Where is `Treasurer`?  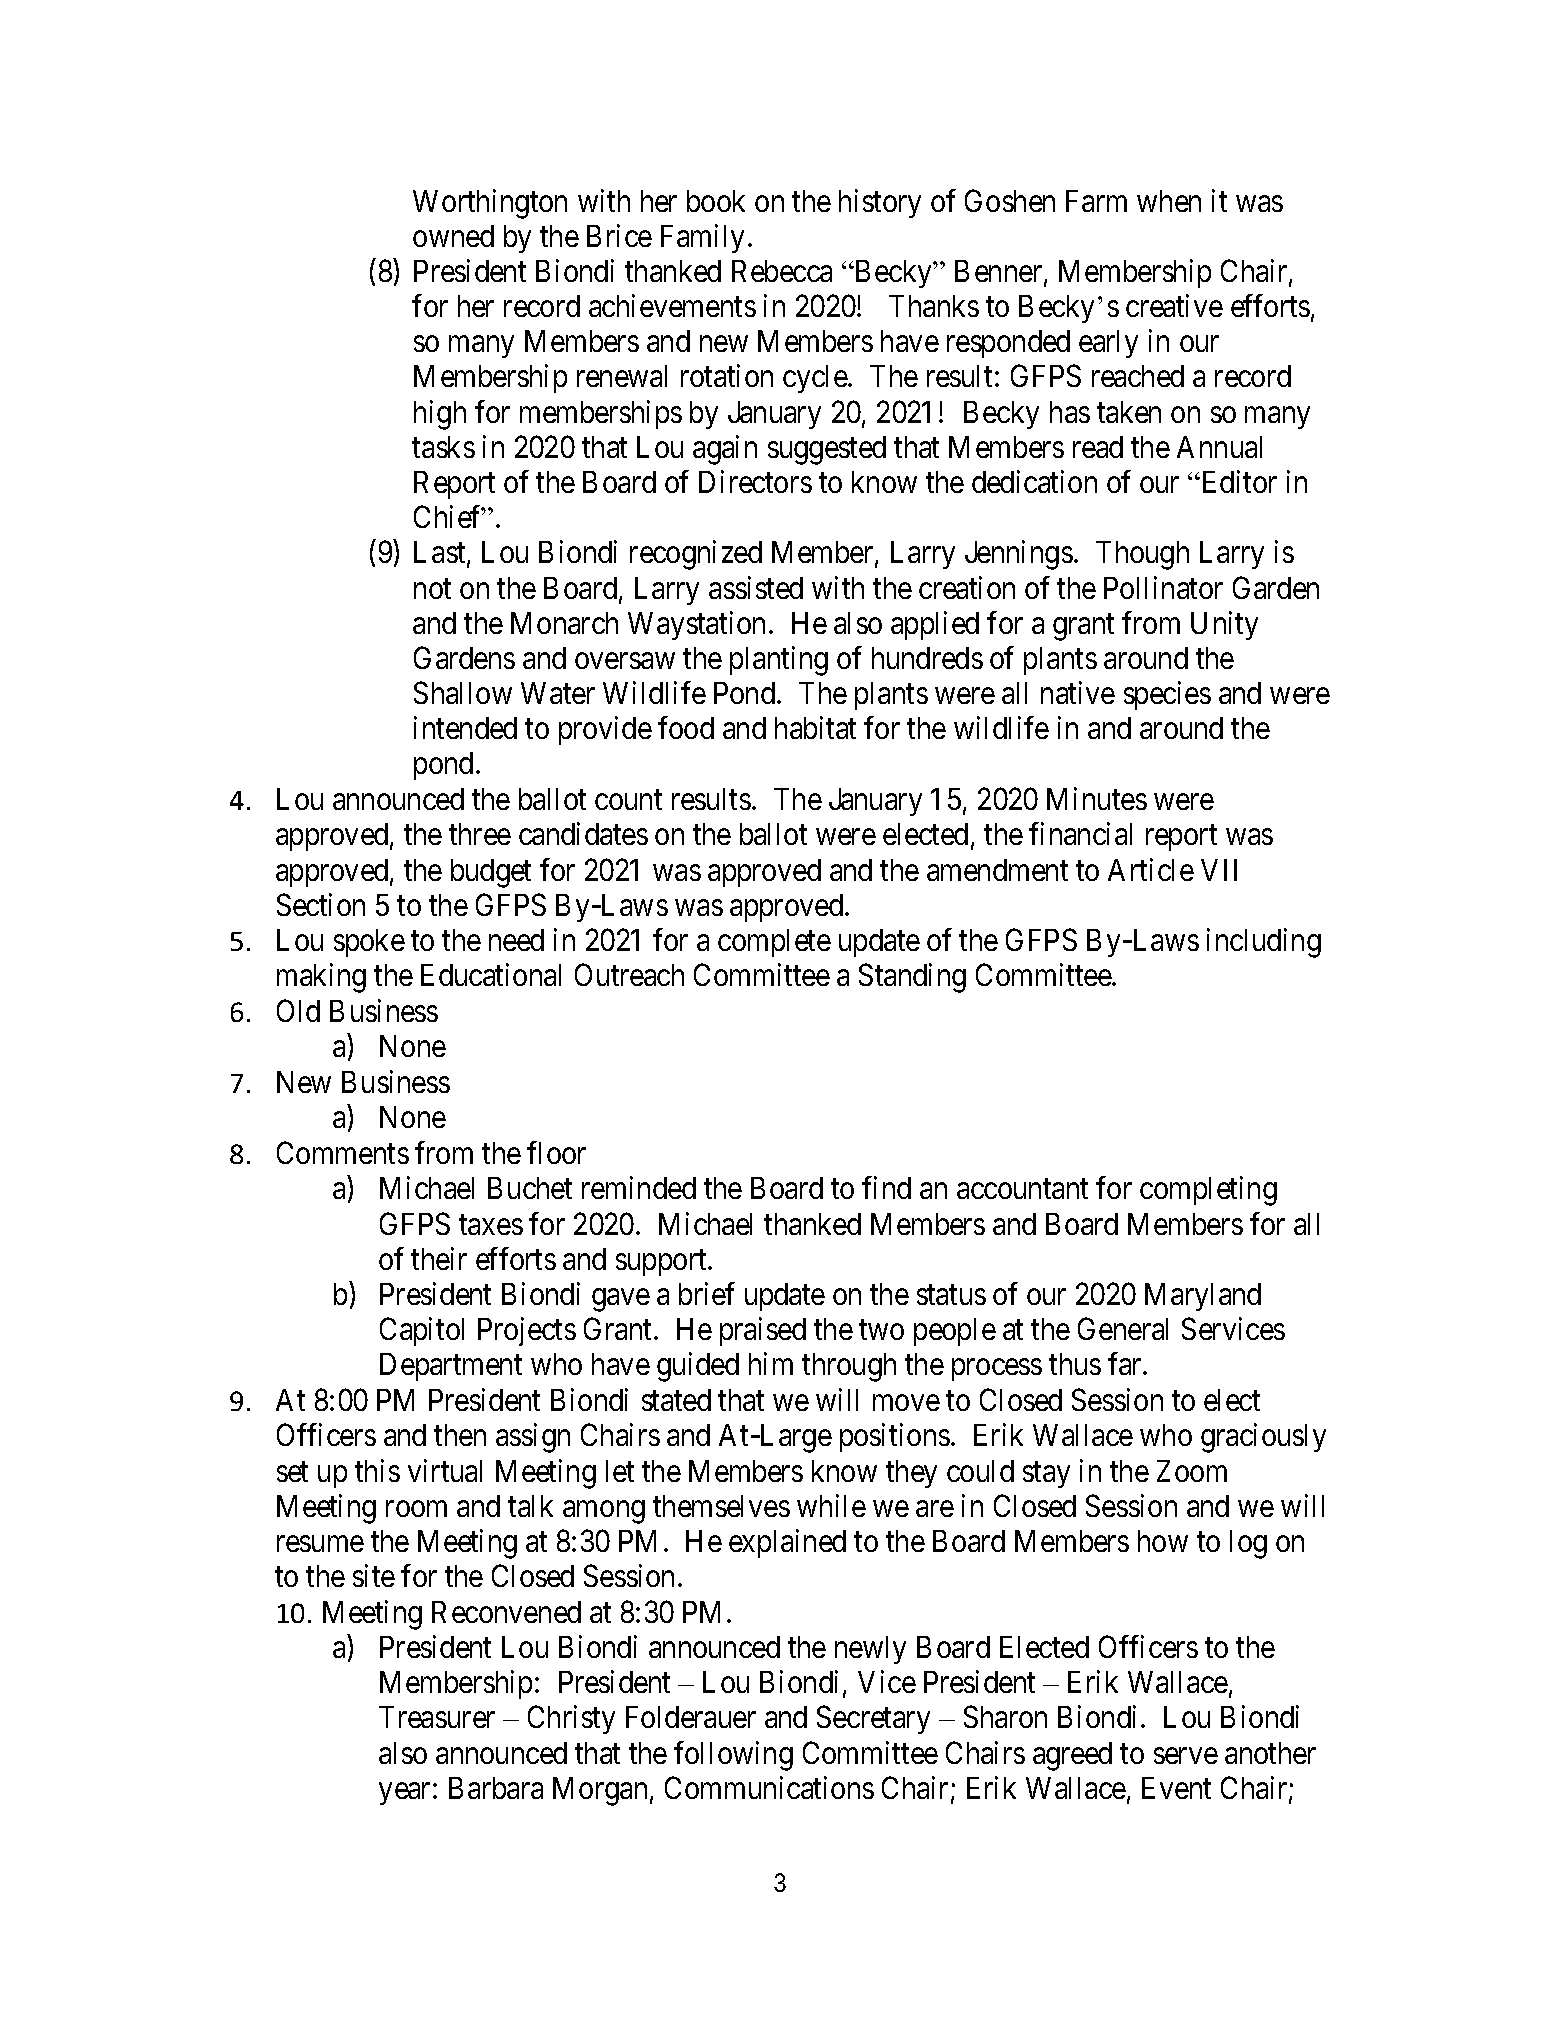 Treasurer is located at coordinates (437, 1717).
